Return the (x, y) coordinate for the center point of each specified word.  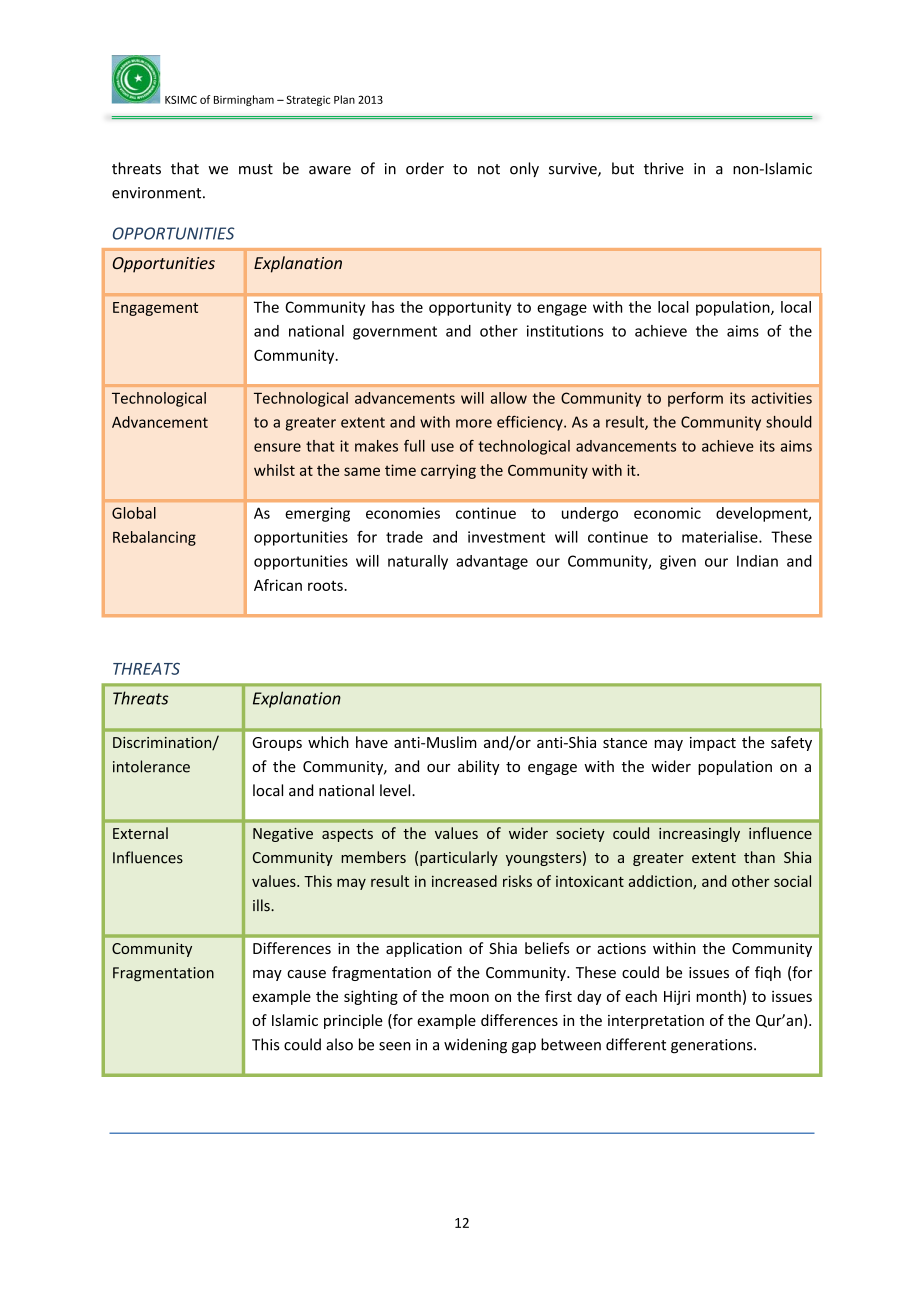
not (489, 169)
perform (695, 399)
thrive (664, 168)
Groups (277, 744)
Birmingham (244, 100)
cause (306, 974)
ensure (277, 447)
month (718, 996)
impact (713, 744)
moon (469, 997)
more (474, 423)
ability (479, 767)
